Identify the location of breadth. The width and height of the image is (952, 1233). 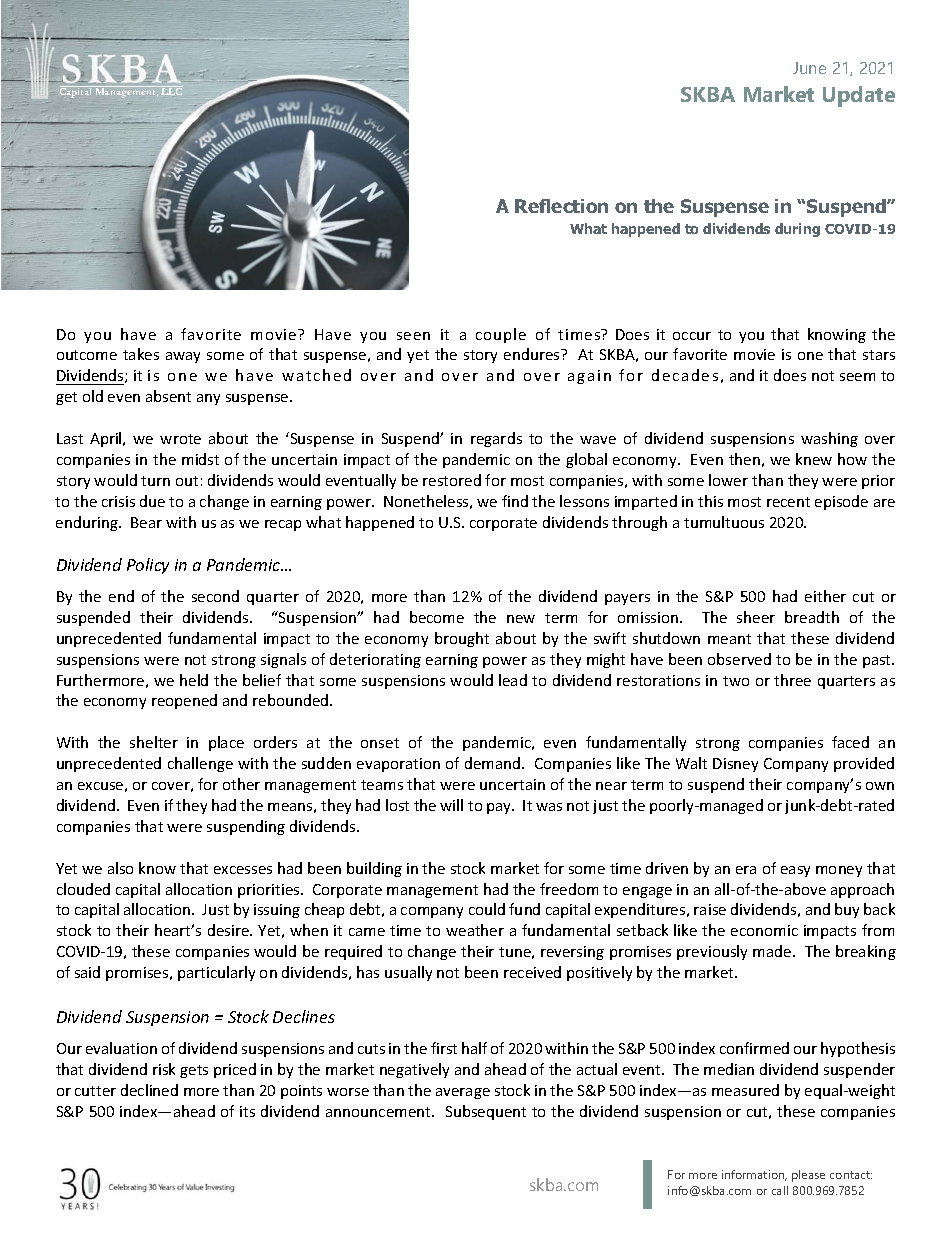
(812, 617).
